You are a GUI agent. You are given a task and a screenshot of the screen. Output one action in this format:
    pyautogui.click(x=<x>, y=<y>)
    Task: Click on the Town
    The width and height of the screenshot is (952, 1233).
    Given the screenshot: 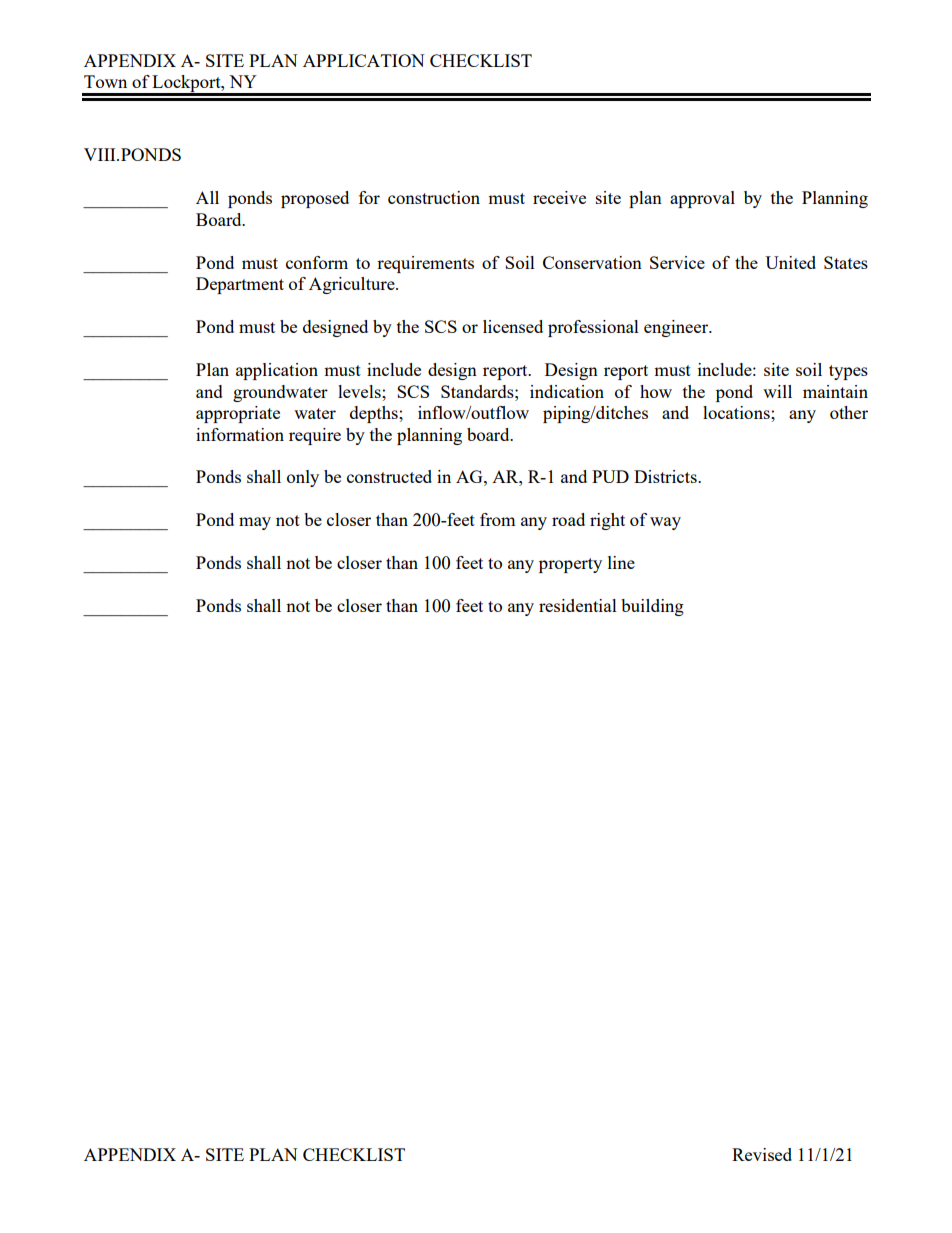 What is the action you would take?
    pyautogui.click(x=105, y=81)
